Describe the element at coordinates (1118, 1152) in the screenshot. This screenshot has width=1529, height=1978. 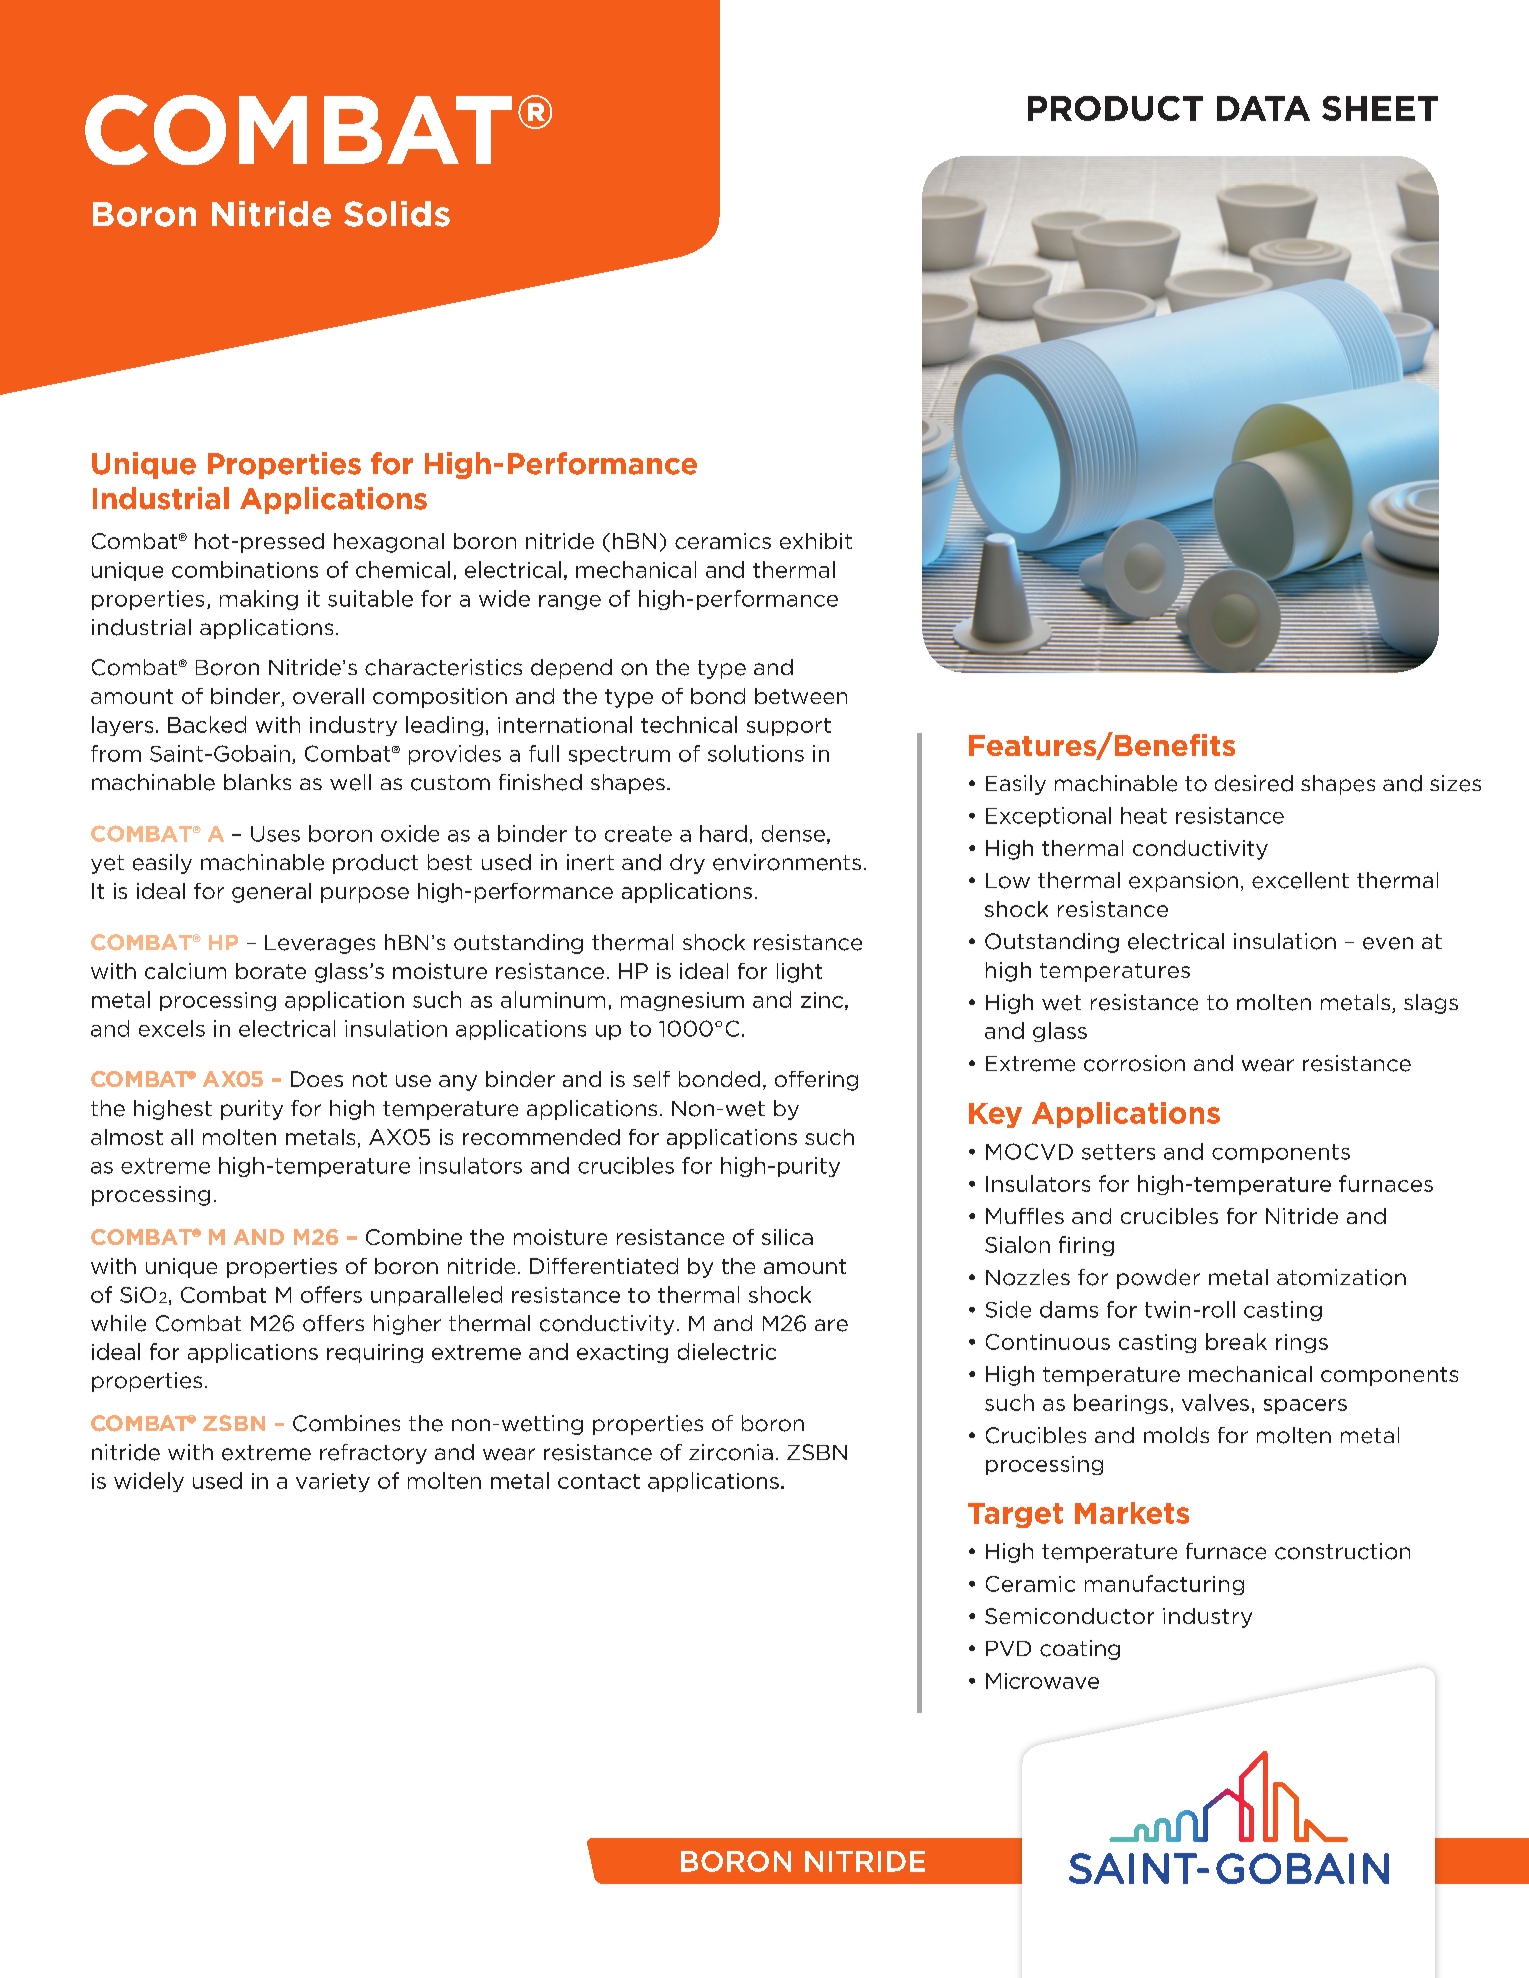
I see `setters` at that location.
